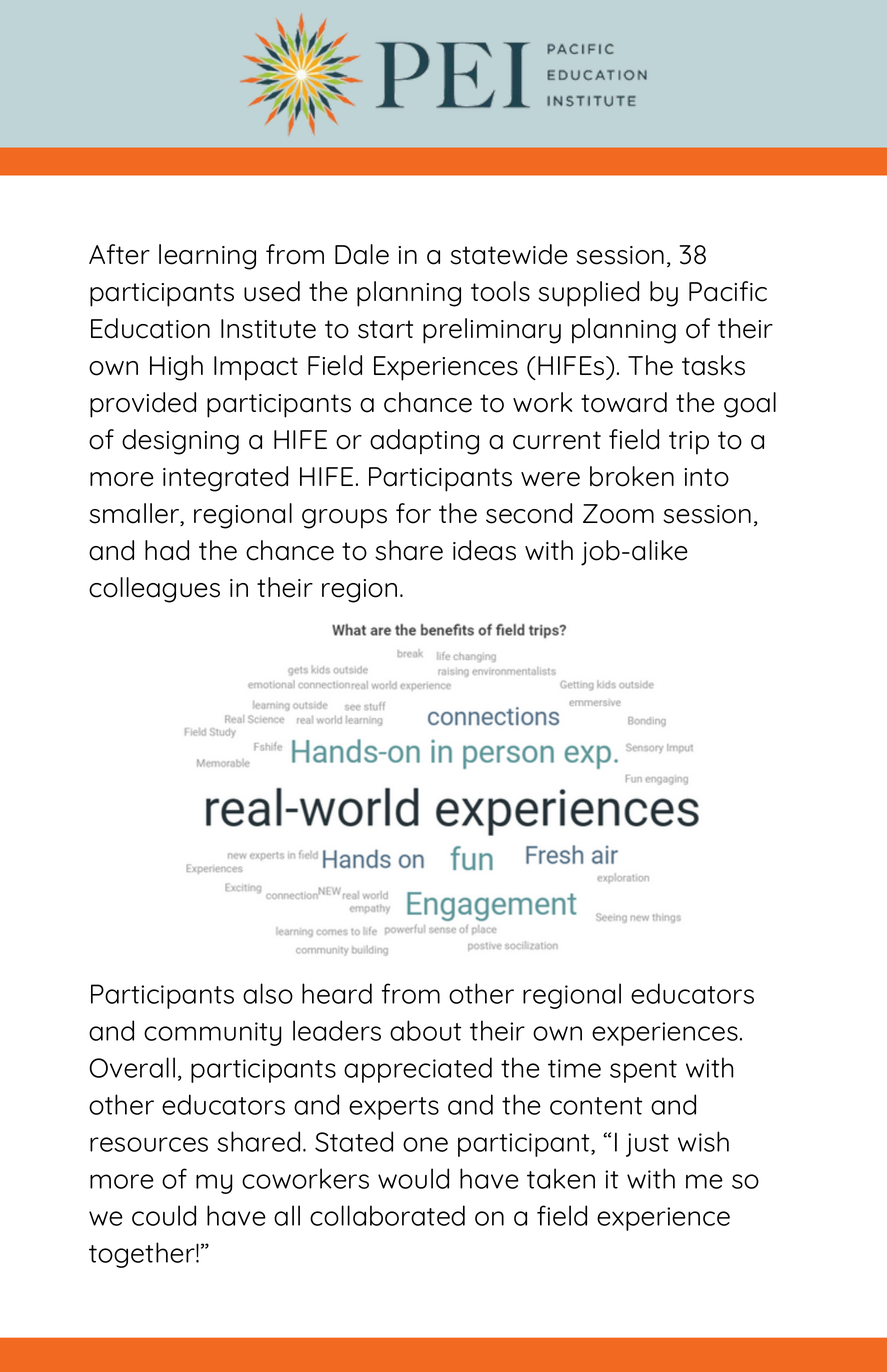 The width and height of the document is (887, 1372). Describe the element at coordinates (413, 513) in the document. I see `for` at that location.
